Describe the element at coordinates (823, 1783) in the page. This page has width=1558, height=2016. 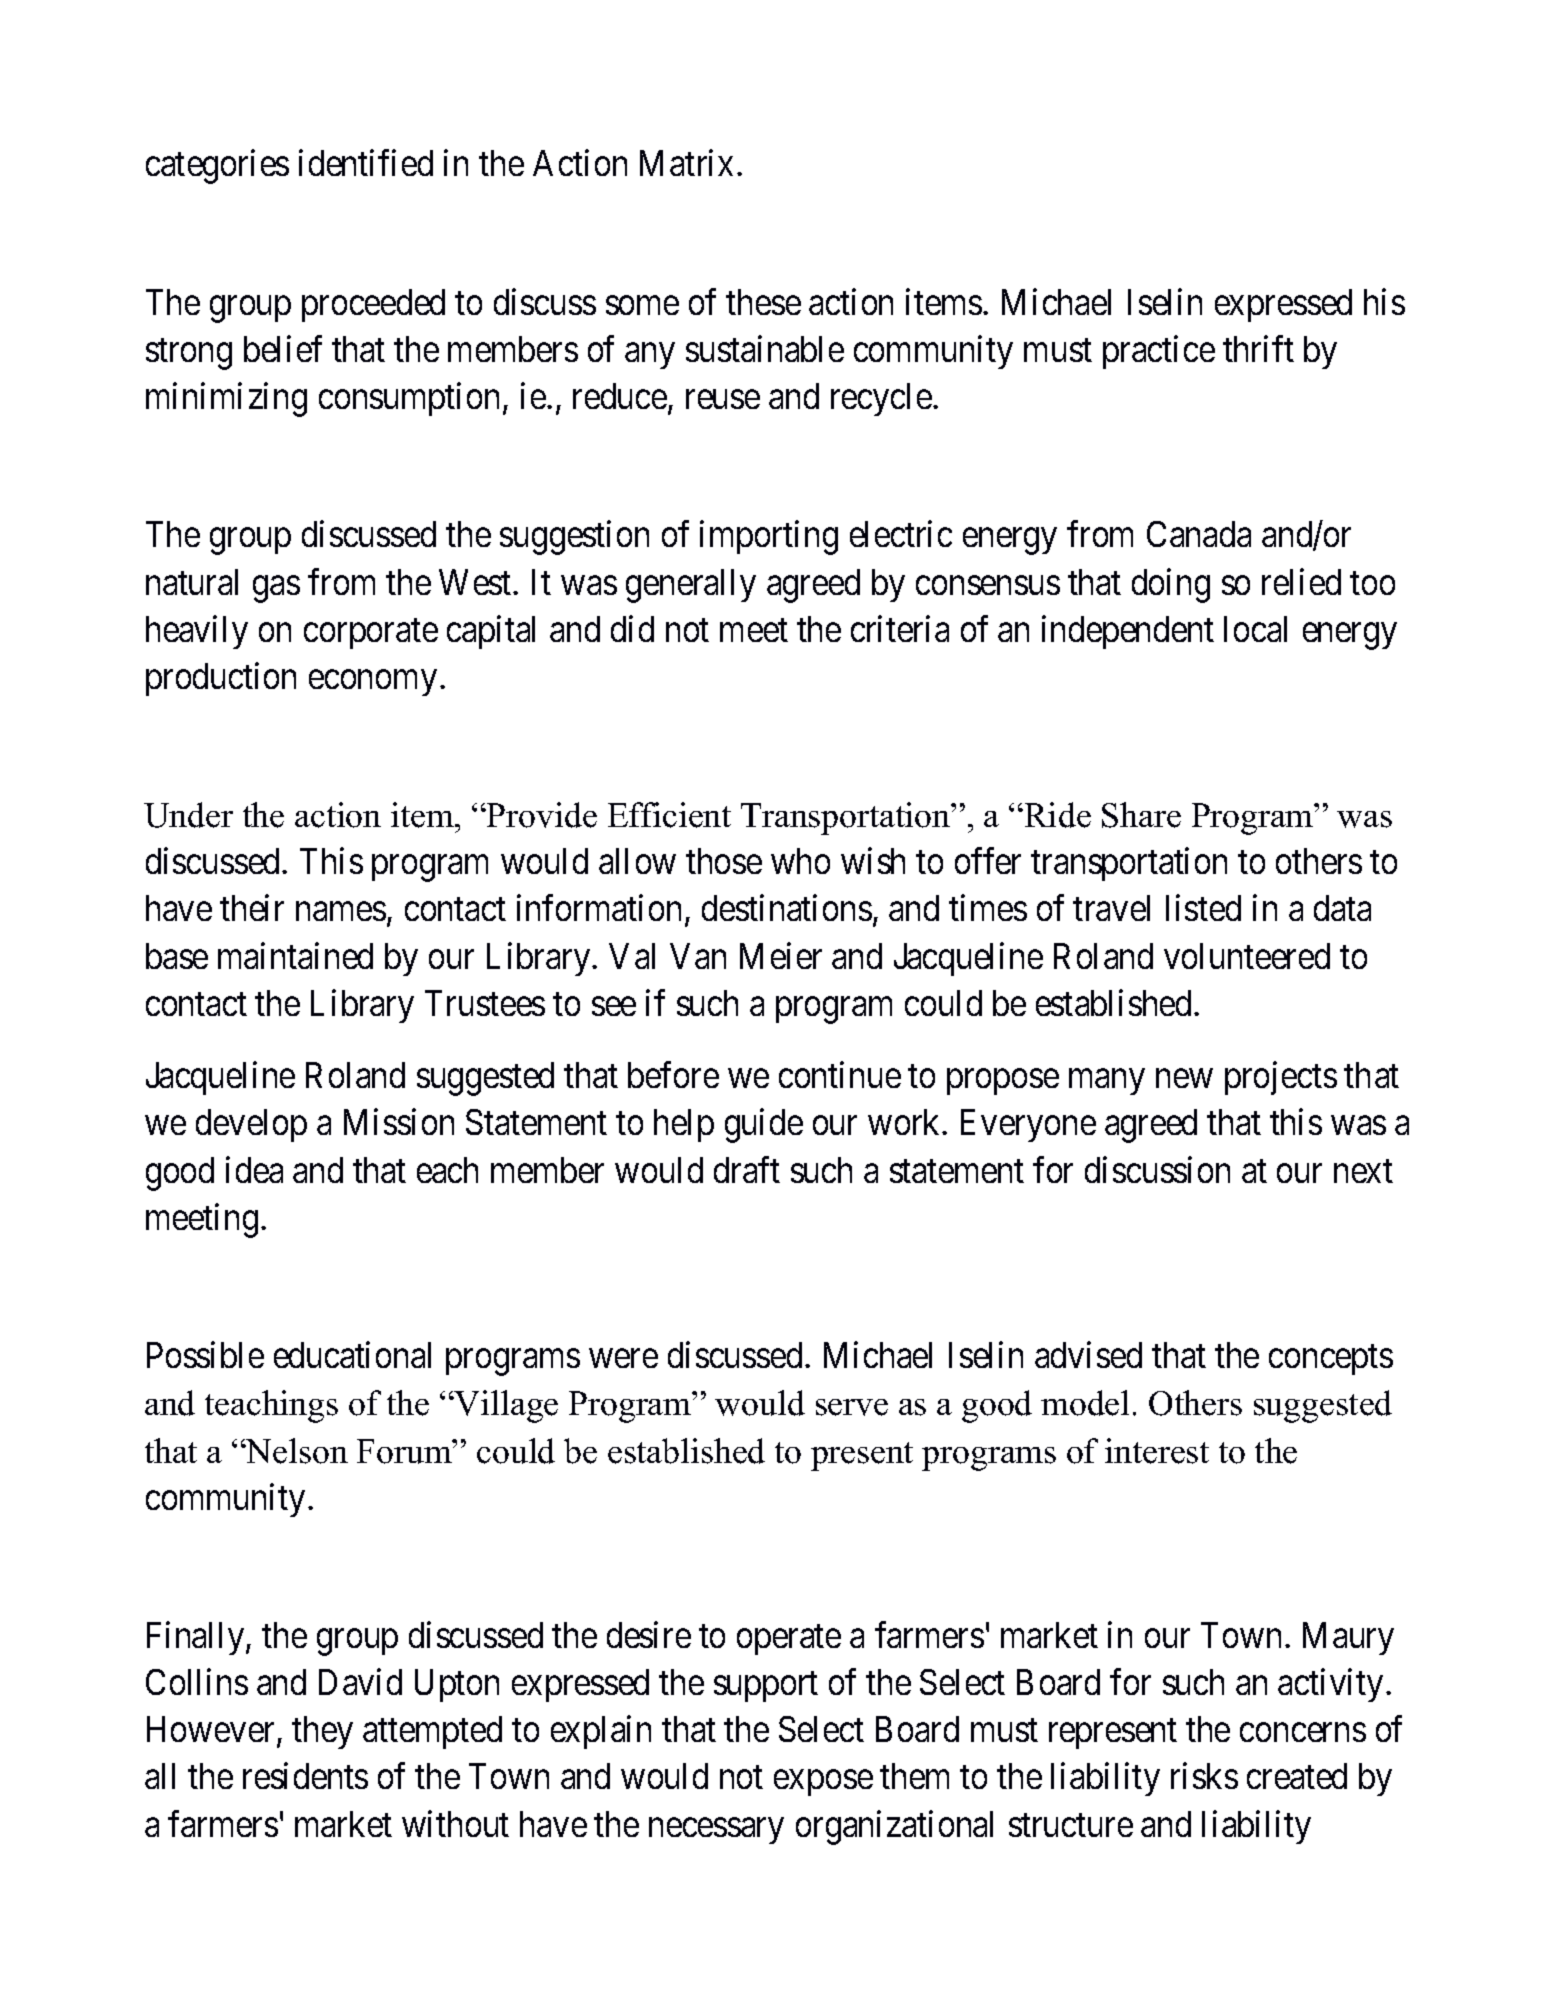
I see `expose` at that location.
